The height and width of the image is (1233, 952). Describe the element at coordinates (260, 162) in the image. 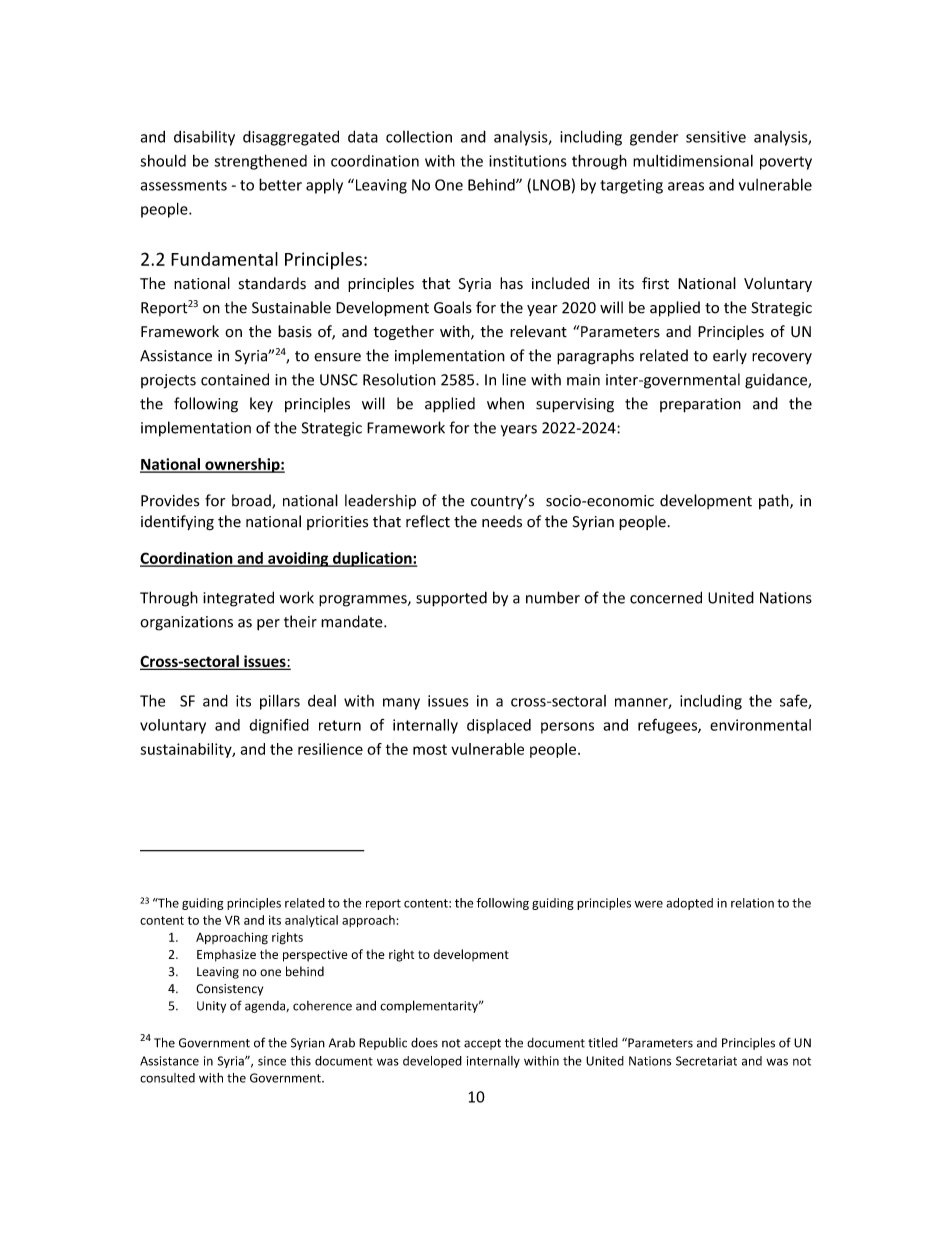

I see `strengthened` at that location.
